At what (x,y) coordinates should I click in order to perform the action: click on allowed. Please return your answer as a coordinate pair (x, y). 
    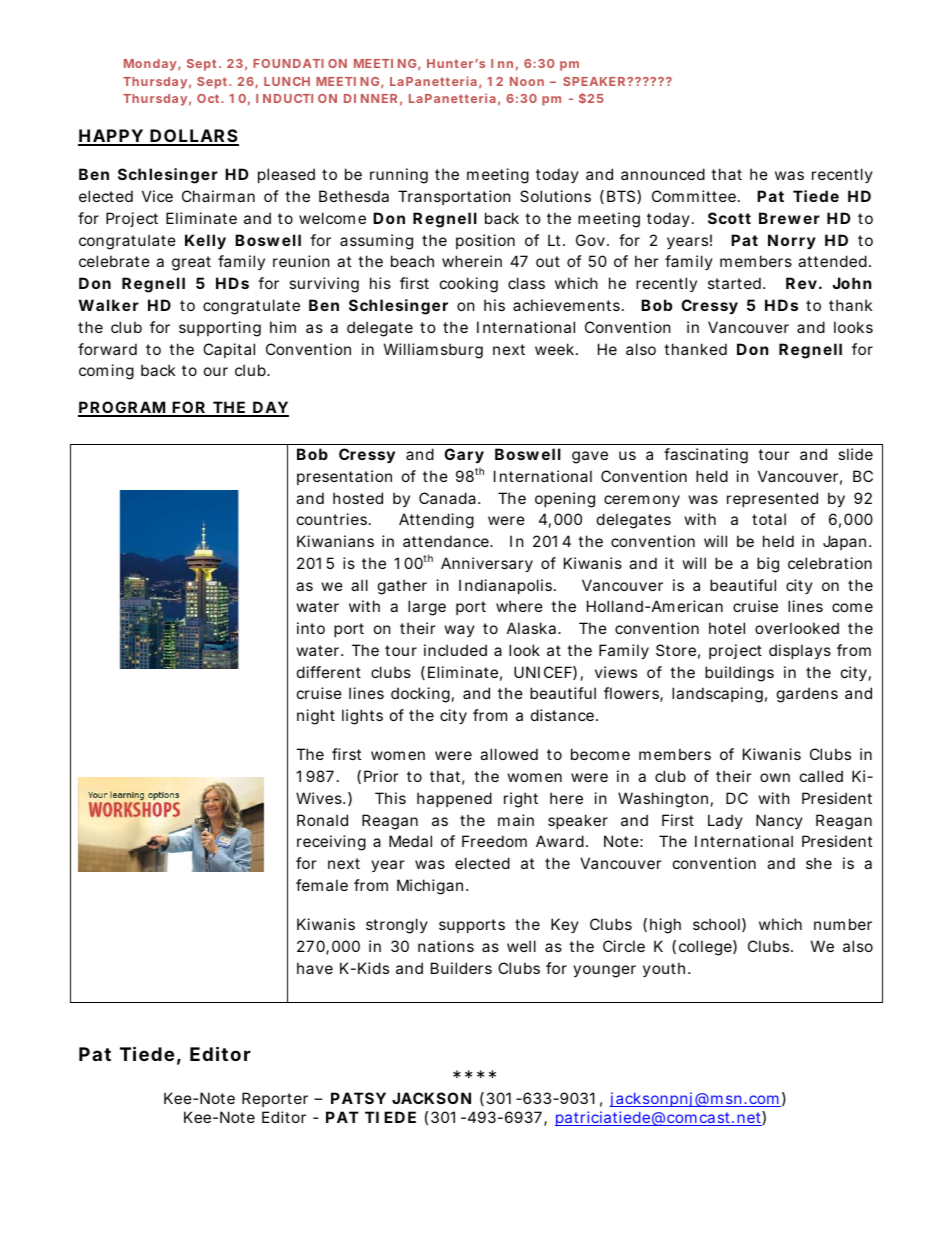
    Looking at the image, I should click on (509, 754).
